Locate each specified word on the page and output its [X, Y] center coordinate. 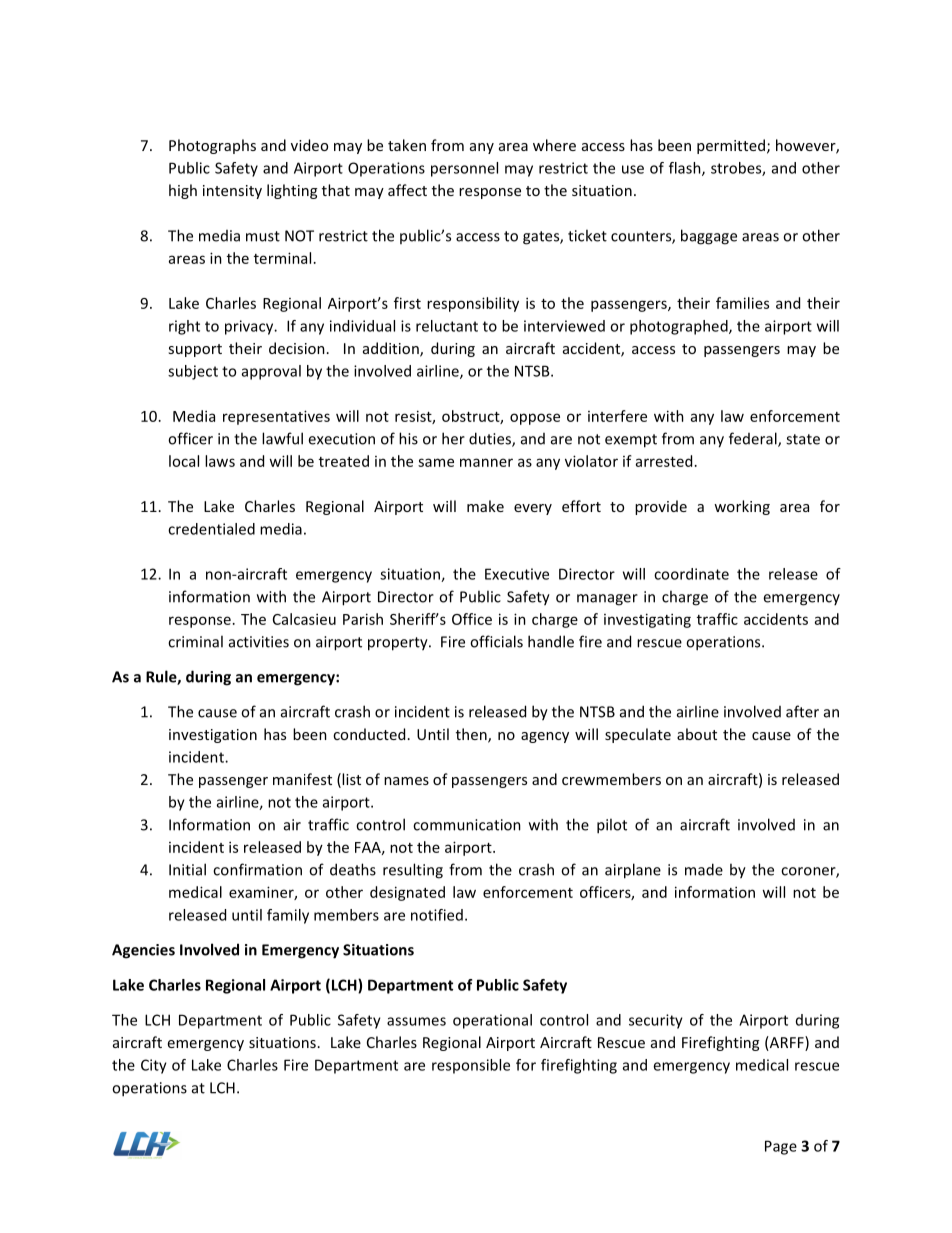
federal [754, 439]
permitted [731, 146]
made [704, 869]
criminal [195, 641]
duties [491, 439]
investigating [647, 620]
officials [496, 641]
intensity [232, 192]
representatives [276, 417]
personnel [464, 169]
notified [437, 915]
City [154, 1066]
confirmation [257, 869]
